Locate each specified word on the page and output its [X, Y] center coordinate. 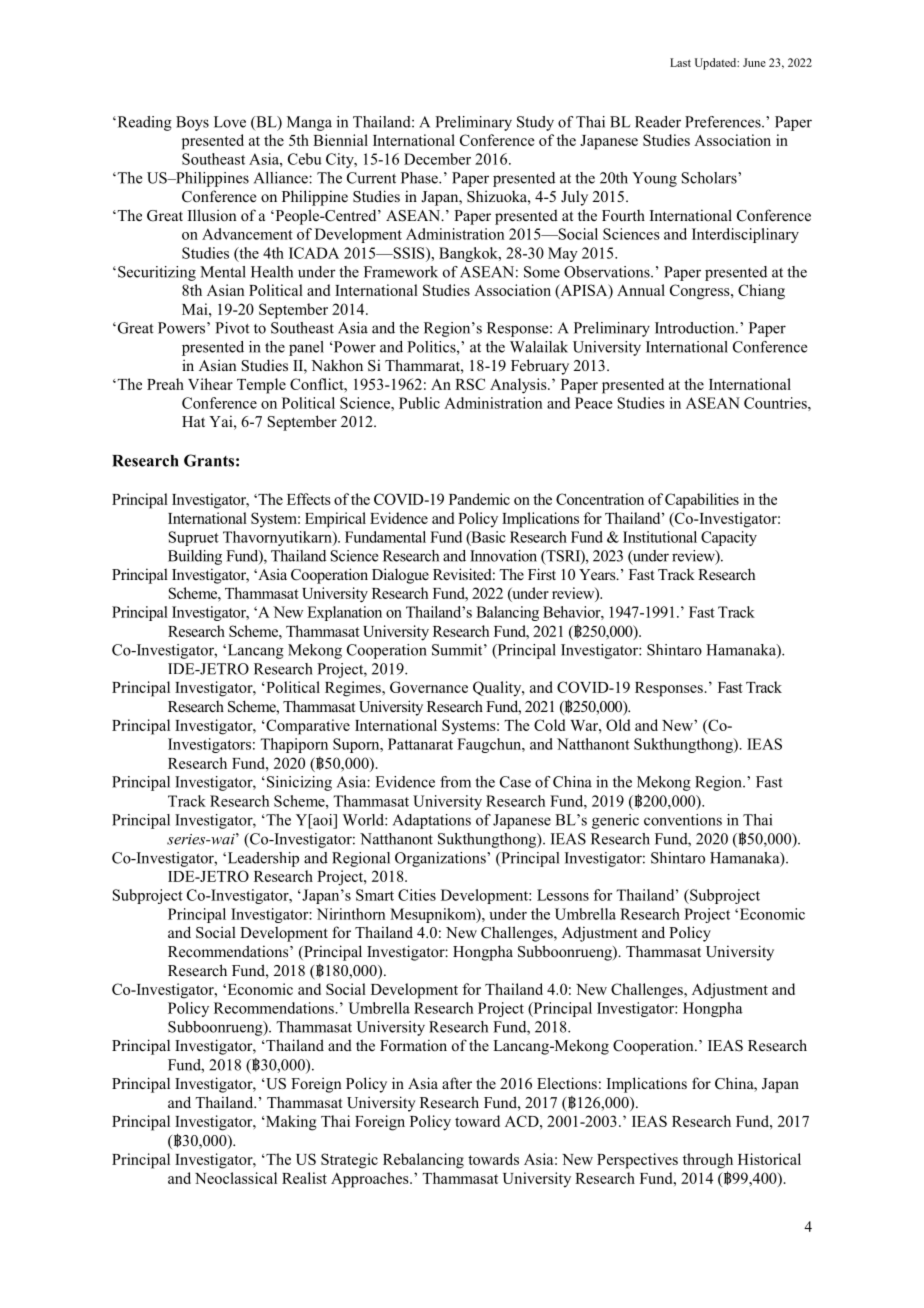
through [708, 1161]
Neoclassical [236, 1178]
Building [195, 557]
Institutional [660, 537]
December [437, 159]
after [457, 1083]
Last [680, 62]
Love [230, 122]
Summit [458, 650]
